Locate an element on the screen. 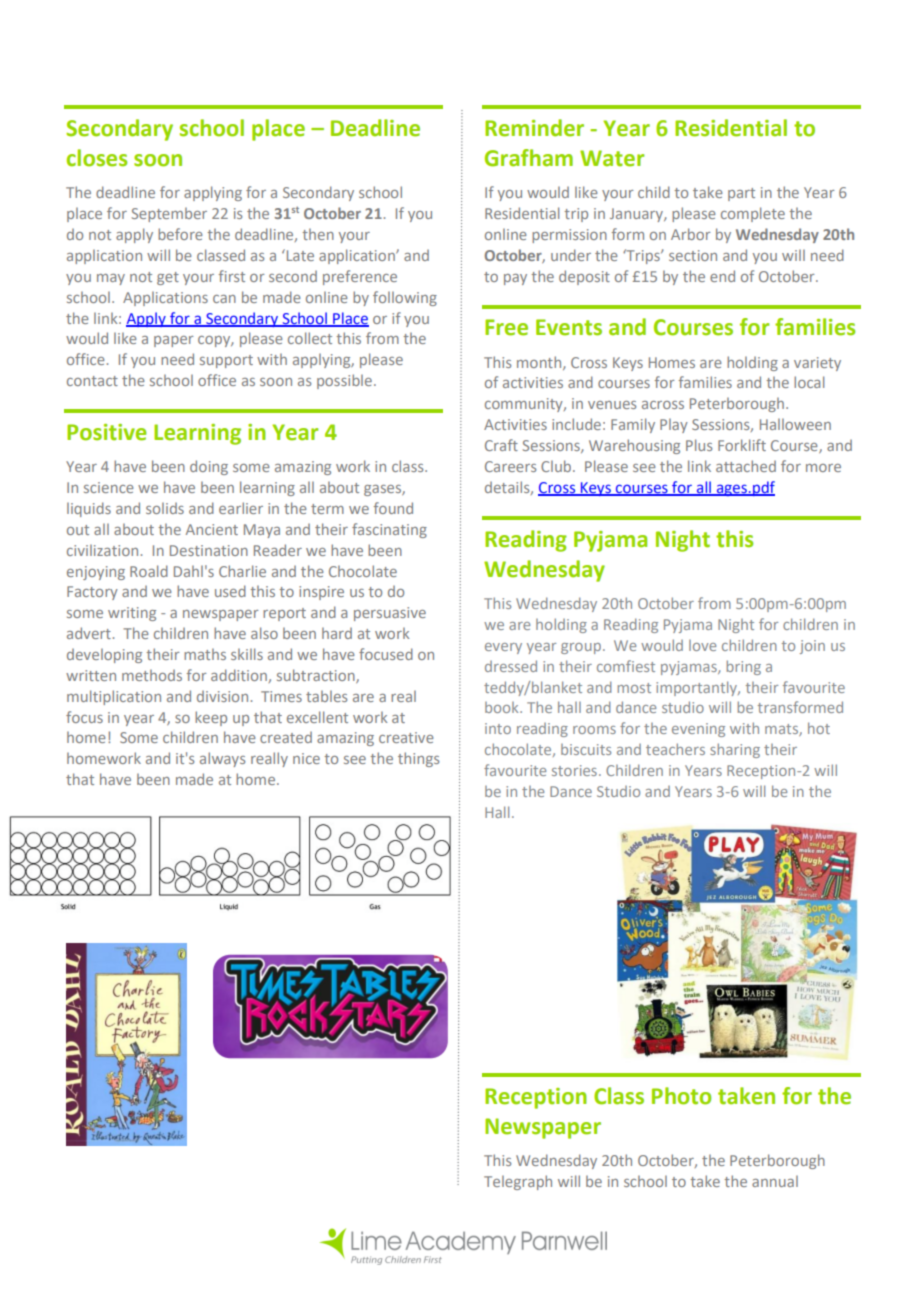  annual is located at coordinates (775, 1181).
